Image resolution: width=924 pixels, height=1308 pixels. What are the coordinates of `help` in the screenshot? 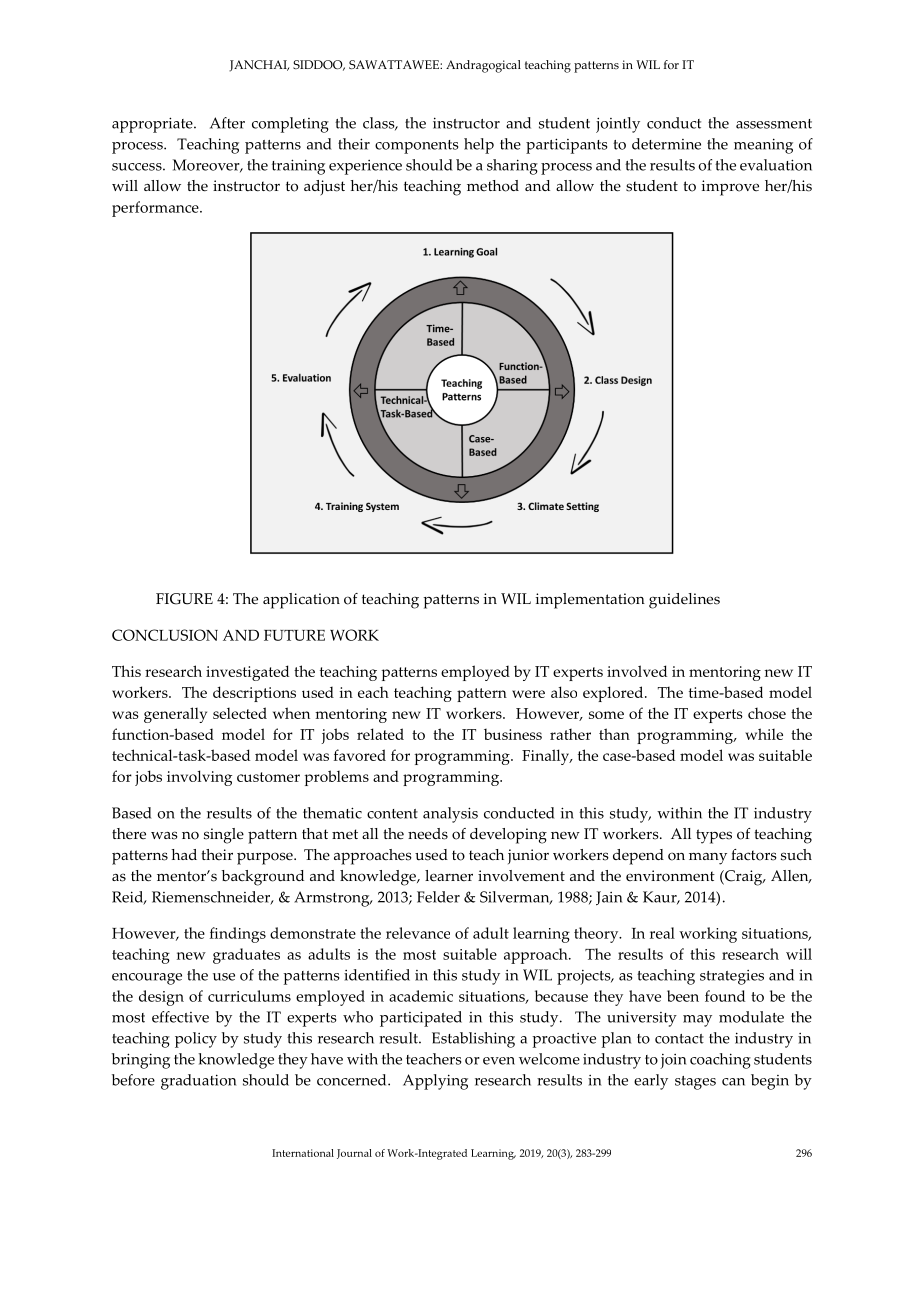 It's located at (479, 146).
